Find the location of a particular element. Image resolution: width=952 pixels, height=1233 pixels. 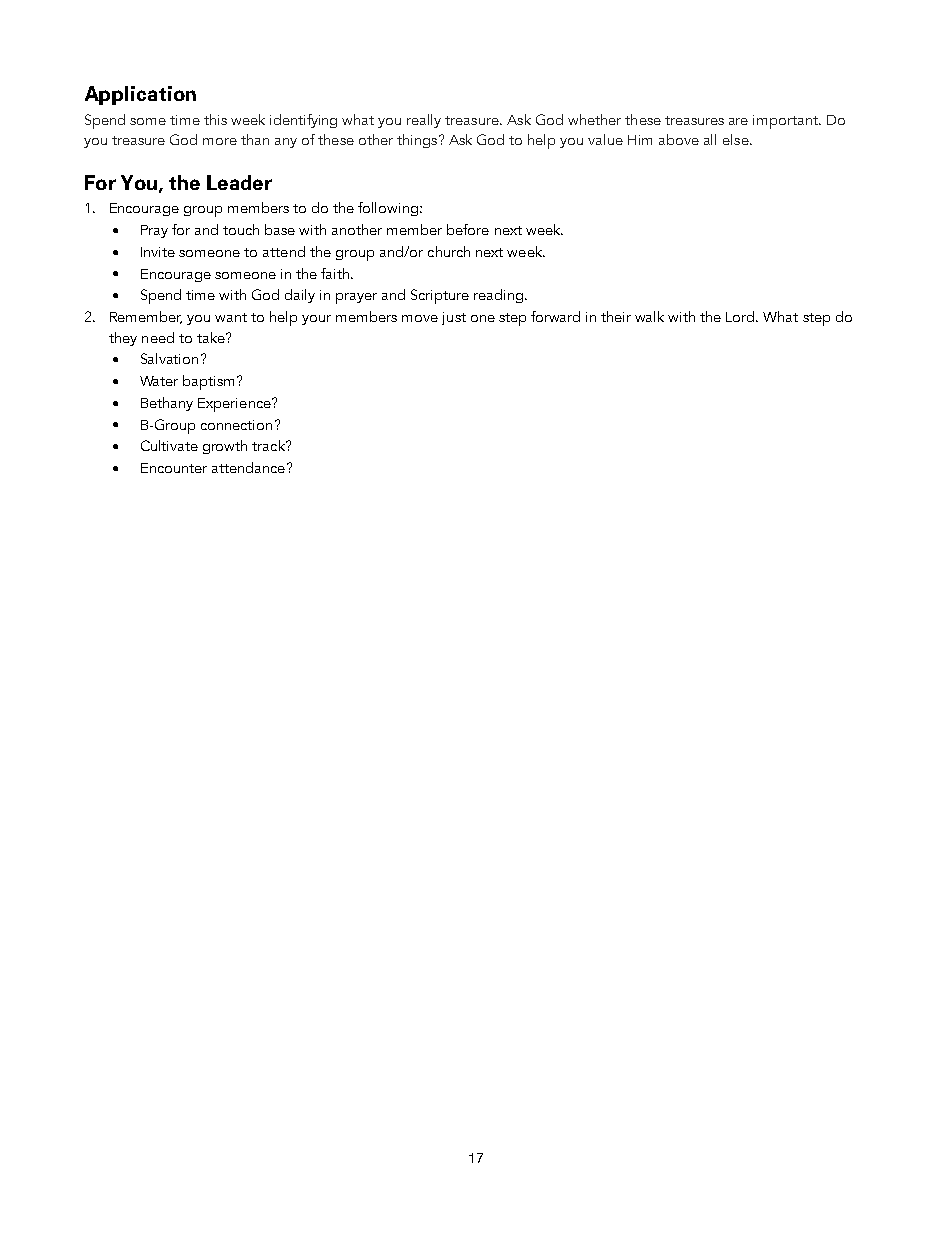

following is located at coordinates (389, 209).
